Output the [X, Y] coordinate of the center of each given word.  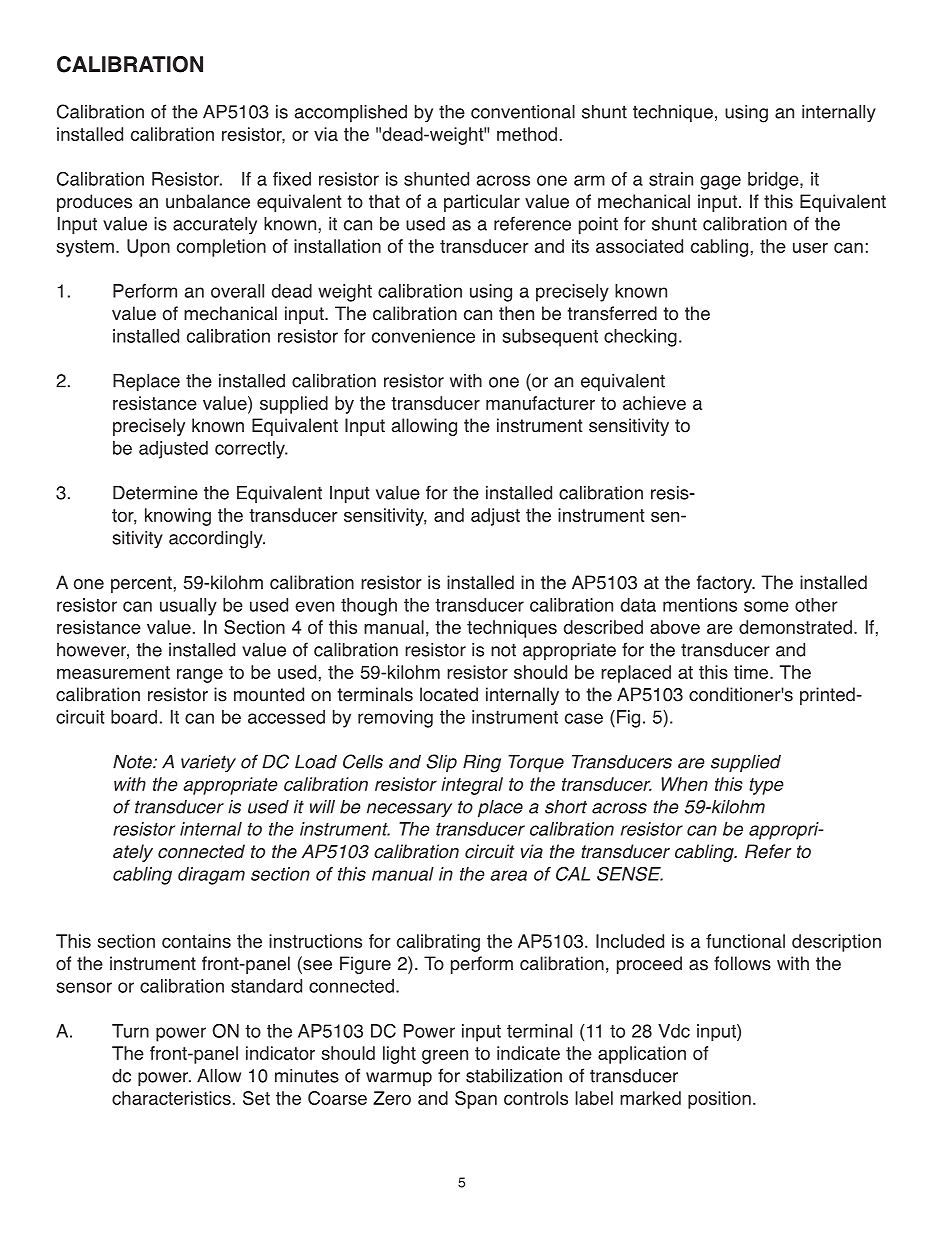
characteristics [171, 1098]
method [527, 134]
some [766, 606]
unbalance [208, 201]
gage [720, 182]
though [369, 607]
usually [188, 607]
